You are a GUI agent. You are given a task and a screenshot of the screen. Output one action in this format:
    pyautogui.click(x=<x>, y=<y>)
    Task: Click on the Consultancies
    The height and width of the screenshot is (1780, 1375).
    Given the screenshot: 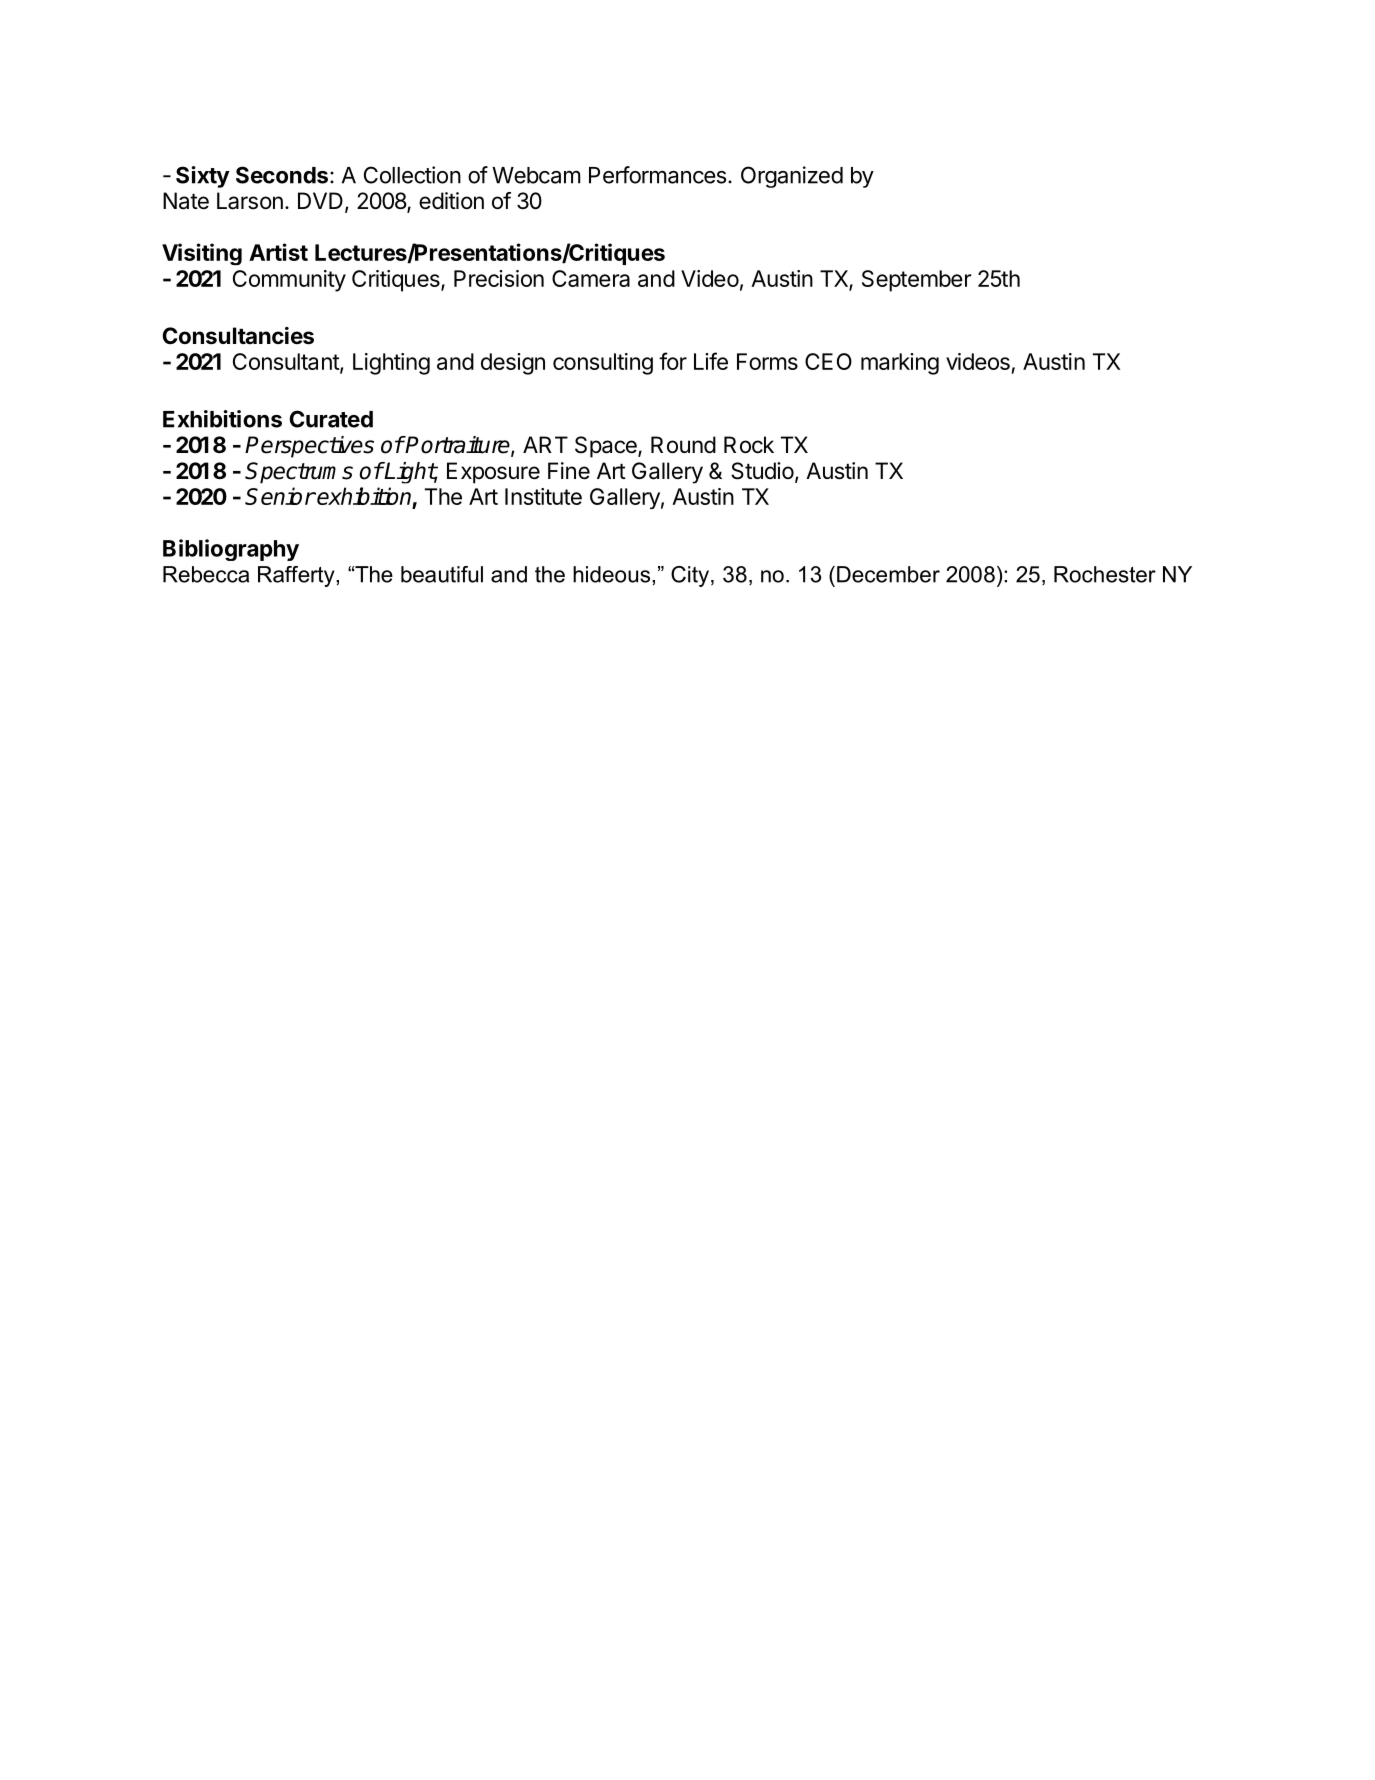 What is the action you would take?
    pyautogui.click(x=238, y=336)
